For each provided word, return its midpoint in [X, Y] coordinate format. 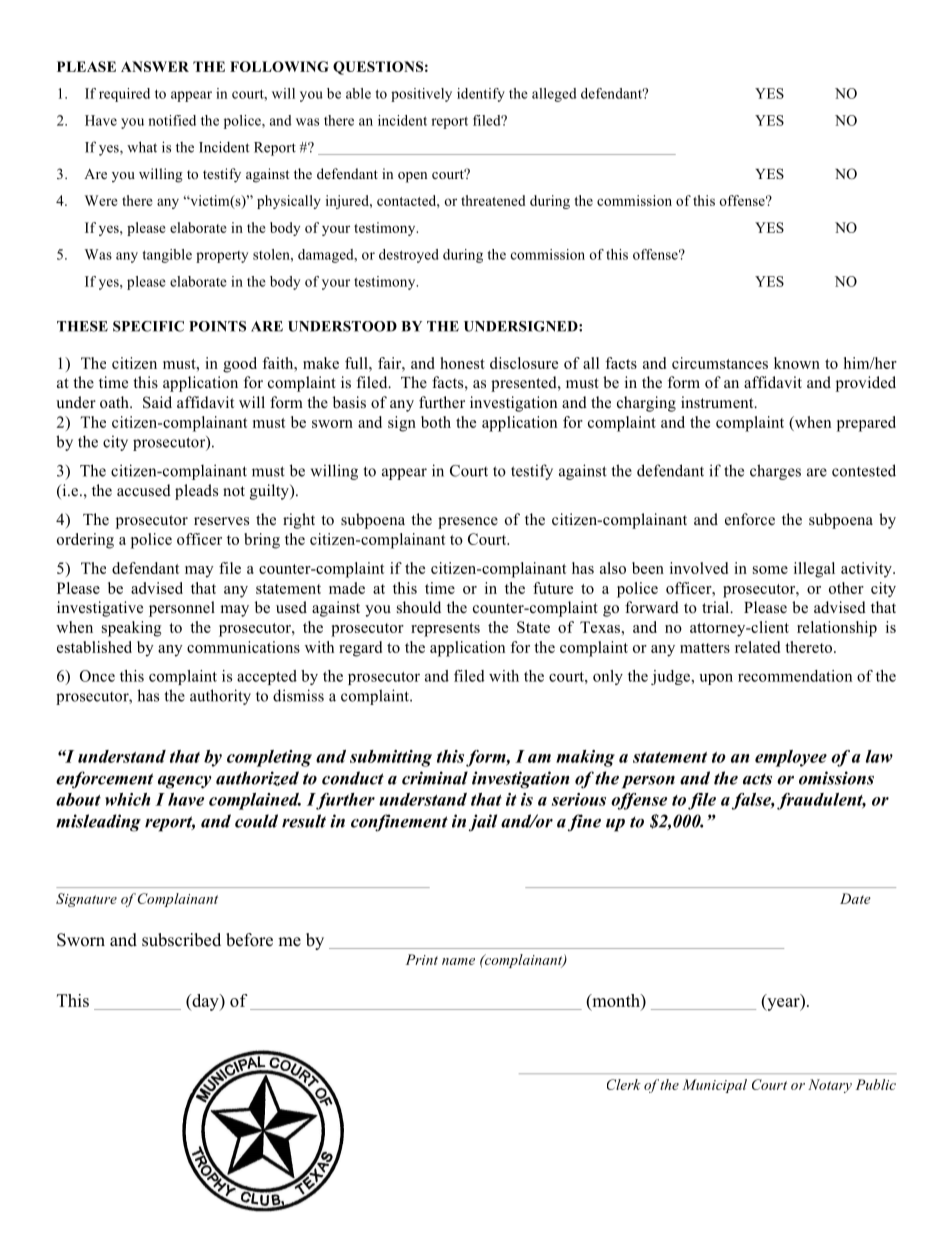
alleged [554, 95]
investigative [100, 609]
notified [172, 120]
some [770, 570]
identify [481, 95]
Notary [830, 1086]
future [553, 588]
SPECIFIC [148, 326]
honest [462, 363]
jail [483, 823]
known [797, 363]
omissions [836, 778]
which [128, 799]
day [205, 1002]
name [458, 961]
